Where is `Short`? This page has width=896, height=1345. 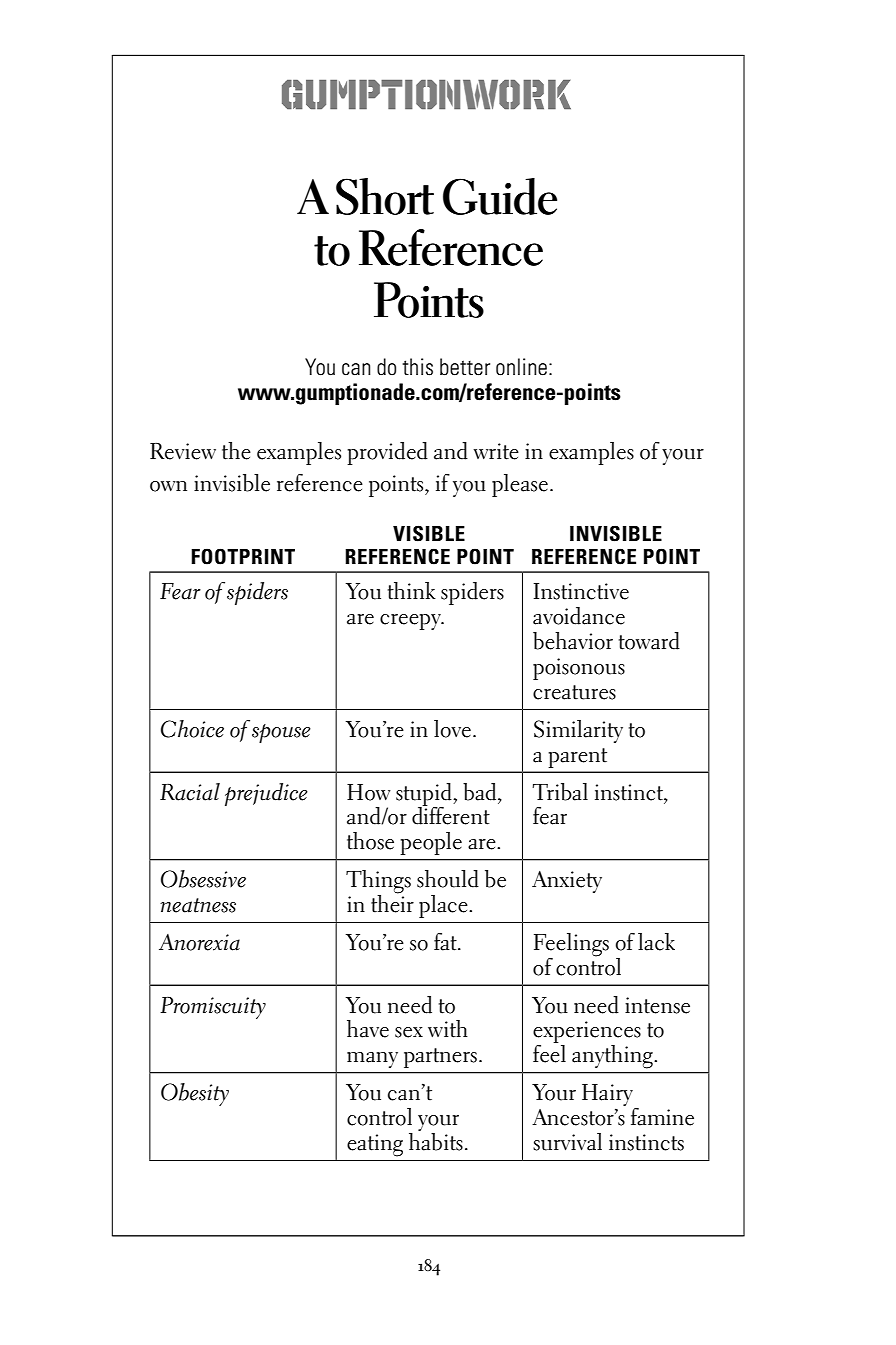
Short is located at coordinates (385, 196).
